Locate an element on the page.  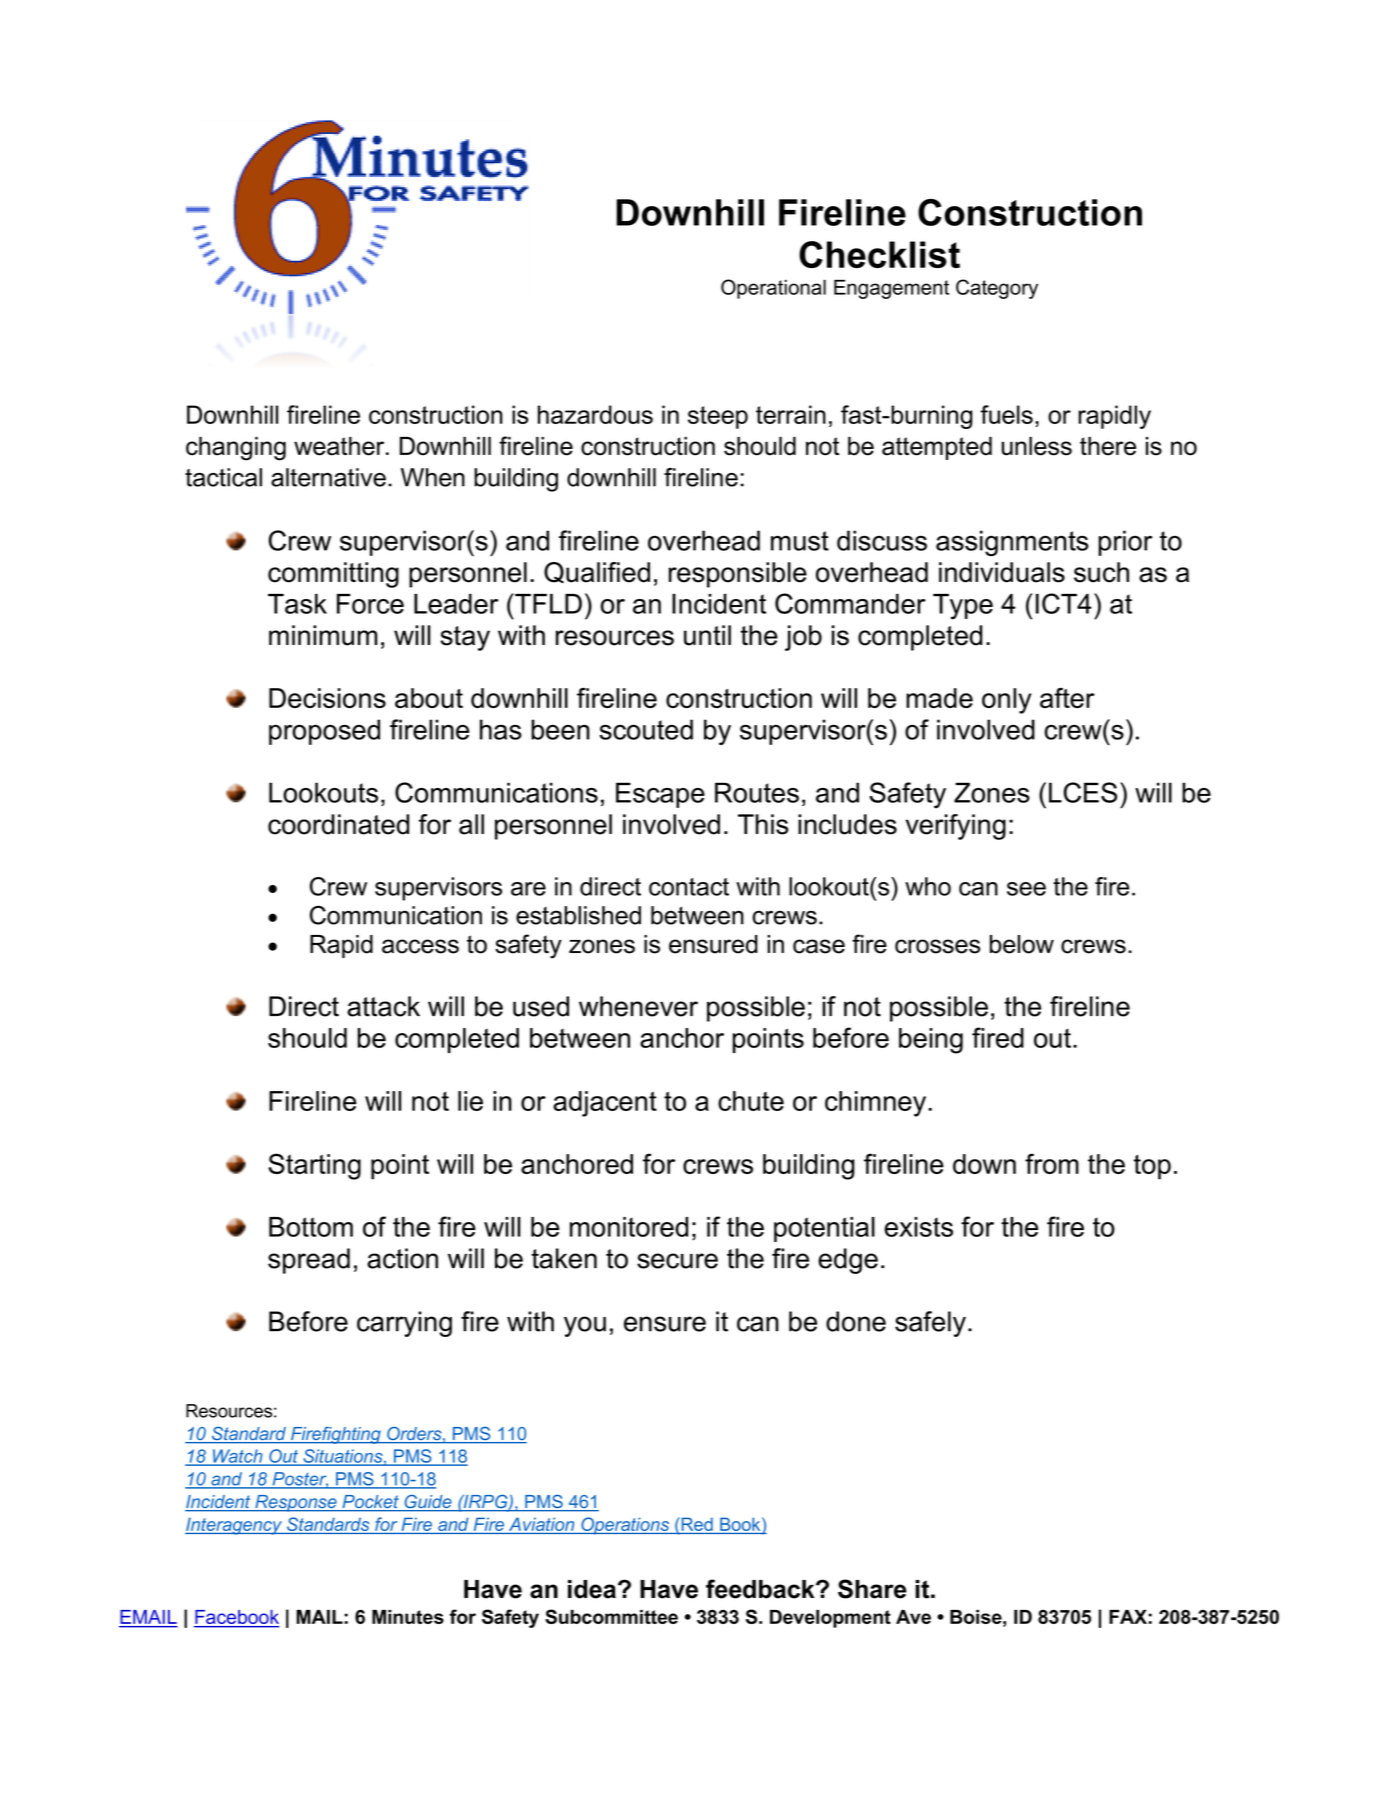
weather is located at coordinates (340, 446).
